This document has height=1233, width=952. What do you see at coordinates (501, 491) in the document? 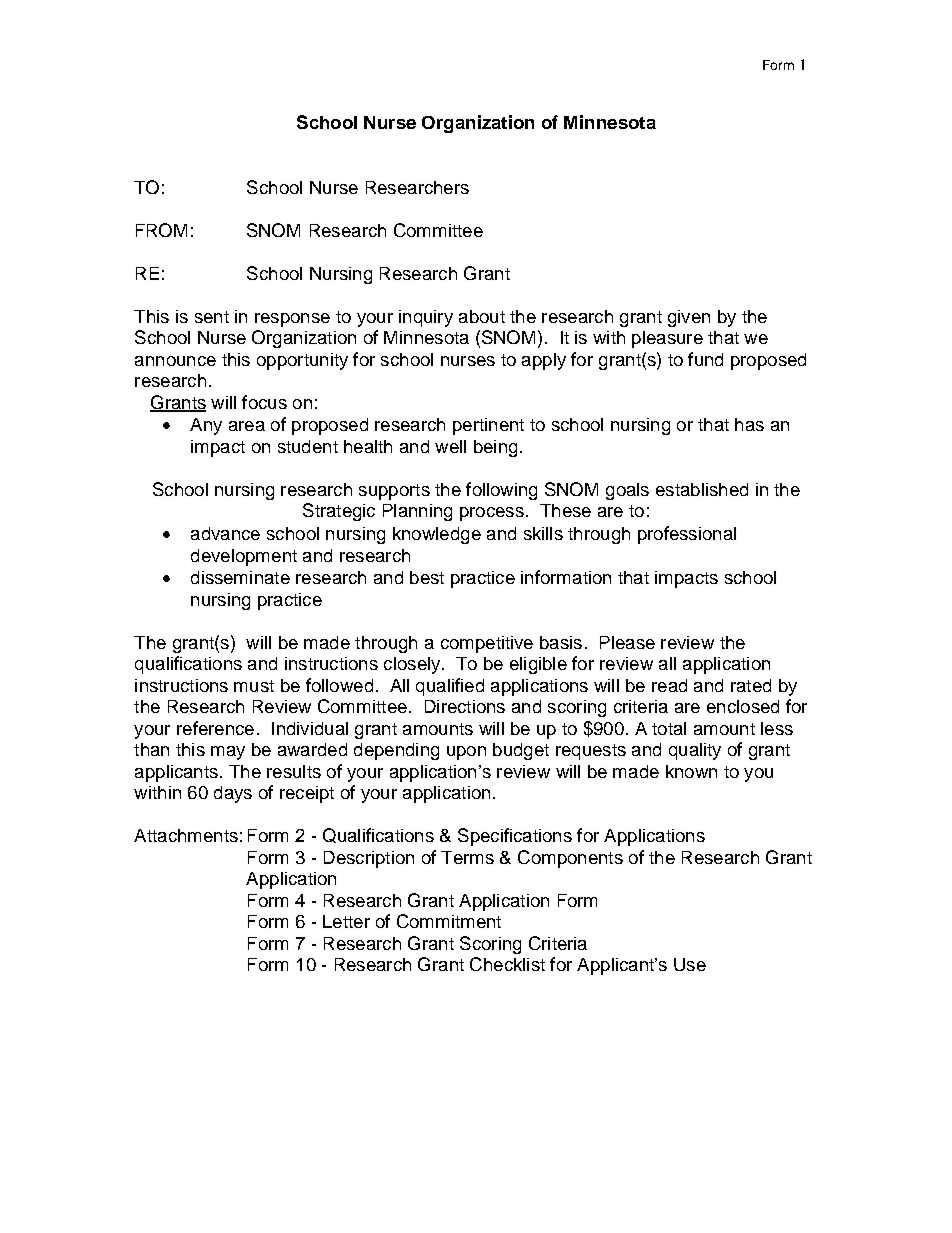
I see `following` at bounding box center [501, 491].
